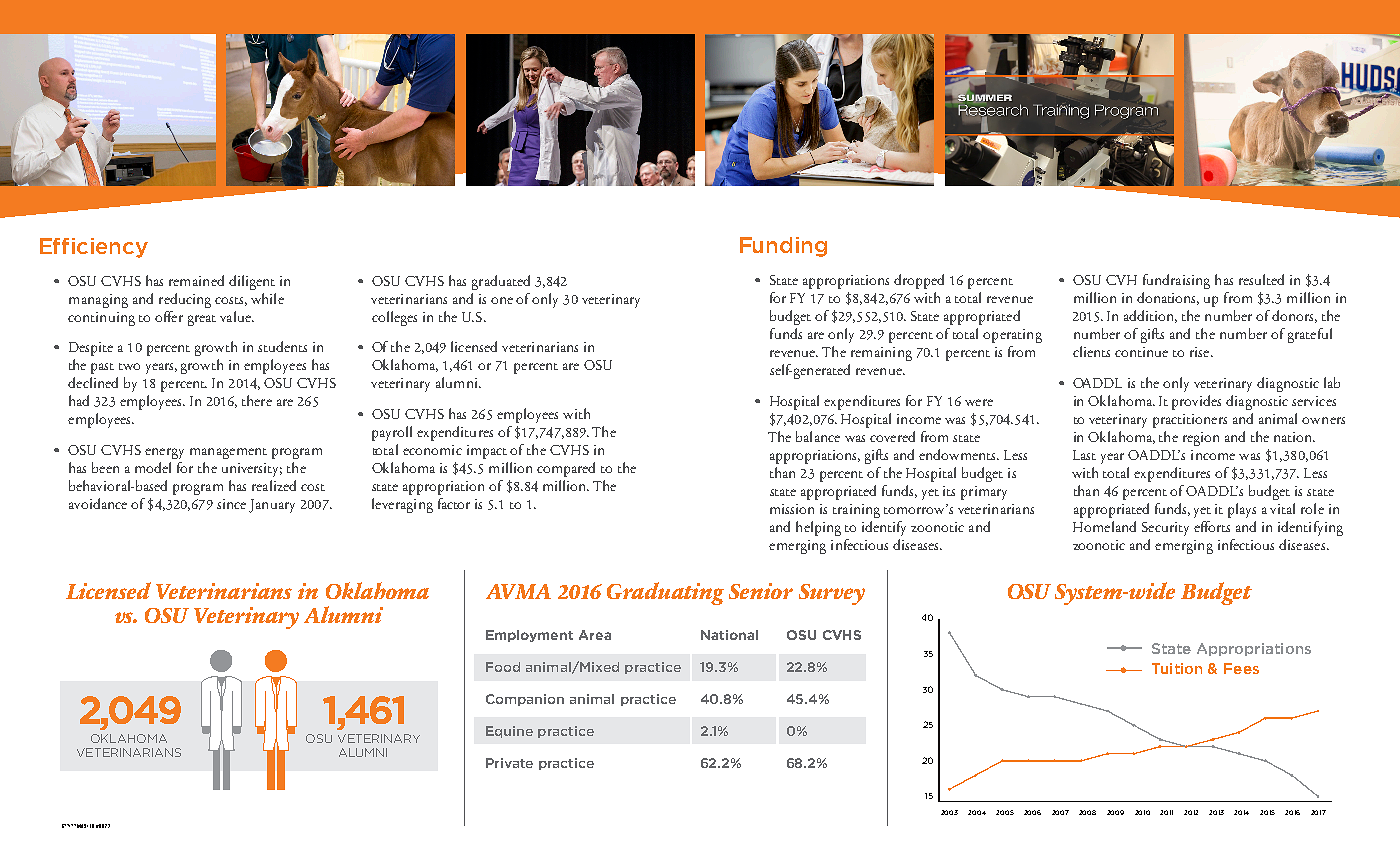  What do you see at coordinates (196, 280) in the screenshot?
I see `remained` at bounding box center [196, 280].
